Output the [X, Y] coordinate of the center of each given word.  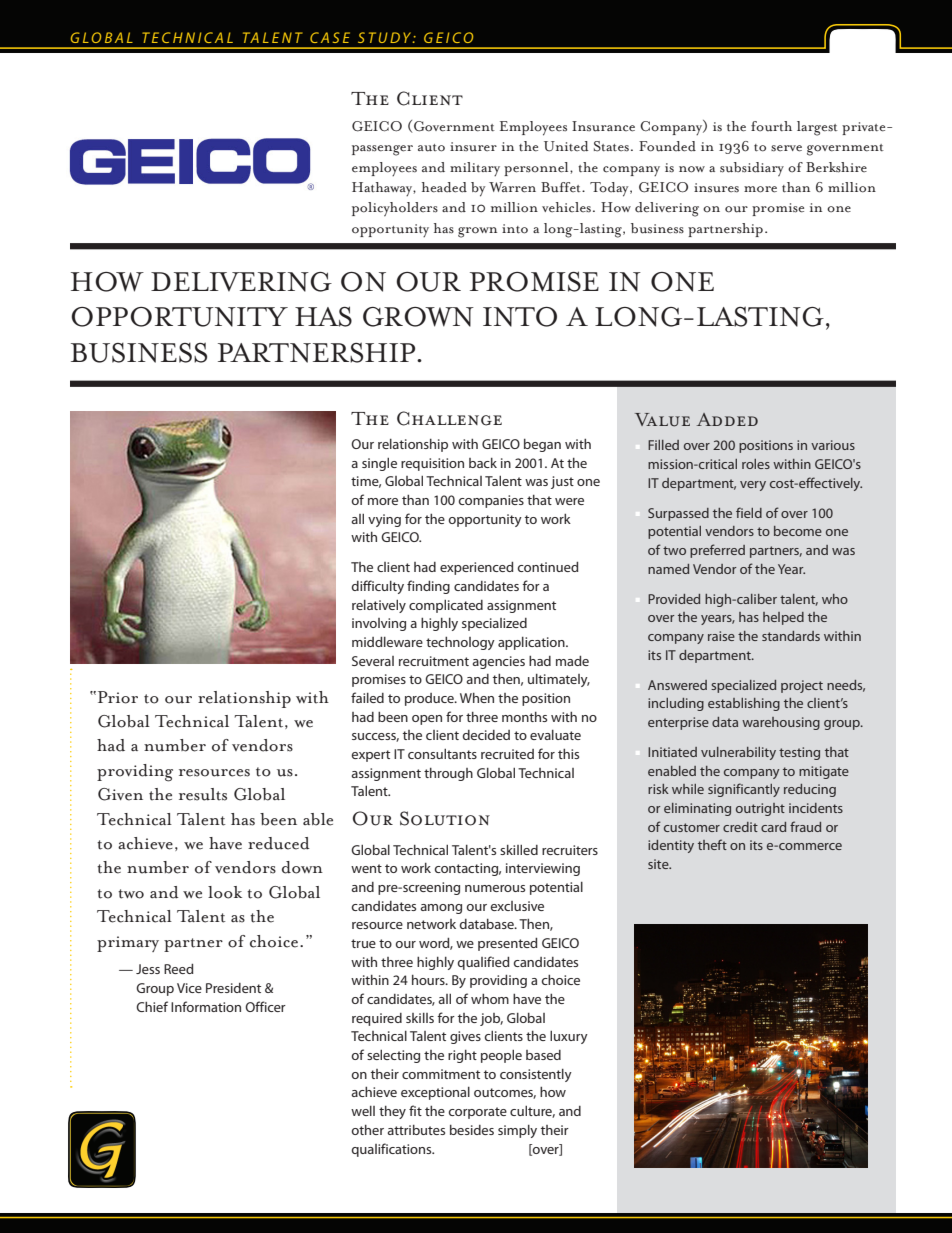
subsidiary [752, 169]
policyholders [395, 209]
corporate [477, 1113]
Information [206, 1006]
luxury [569, 1037]
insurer [473, 147]
